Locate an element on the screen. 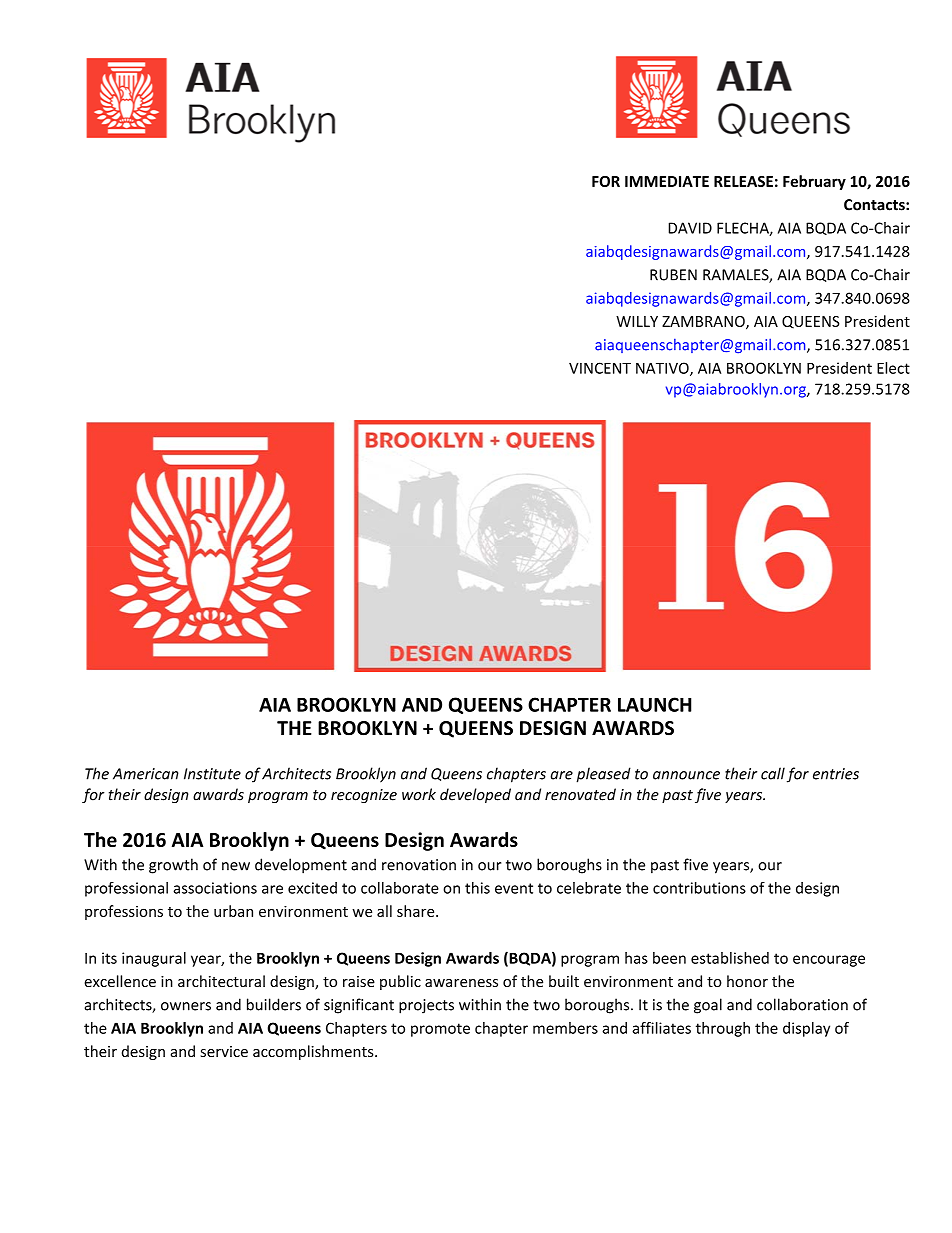 Image resolution: width=952 pixels, height=1233 pixels. promote is located at coordinates (440, 1030).
